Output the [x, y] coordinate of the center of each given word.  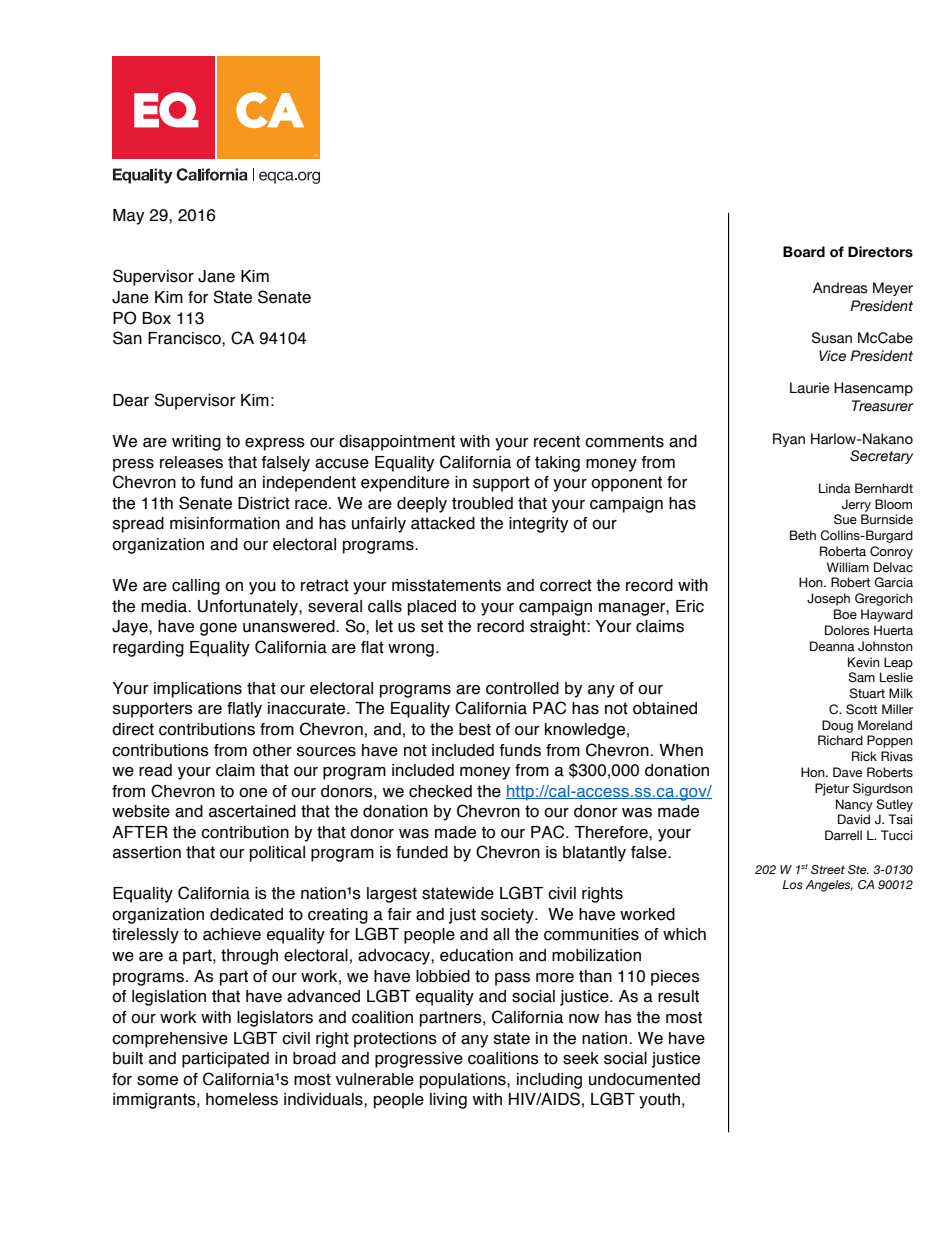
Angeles [829, 886]
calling [196, 587]
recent [557, 441]
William [848, 567]
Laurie [809, 388]
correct [566, 585]
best [475, 729]
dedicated [246, 914]
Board [804, 252]
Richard [840, 740]
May [128, 217]
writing [196, 443]
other [272, 750]
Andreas [840, 288]
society [508, 916]
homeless [242, 1099]
